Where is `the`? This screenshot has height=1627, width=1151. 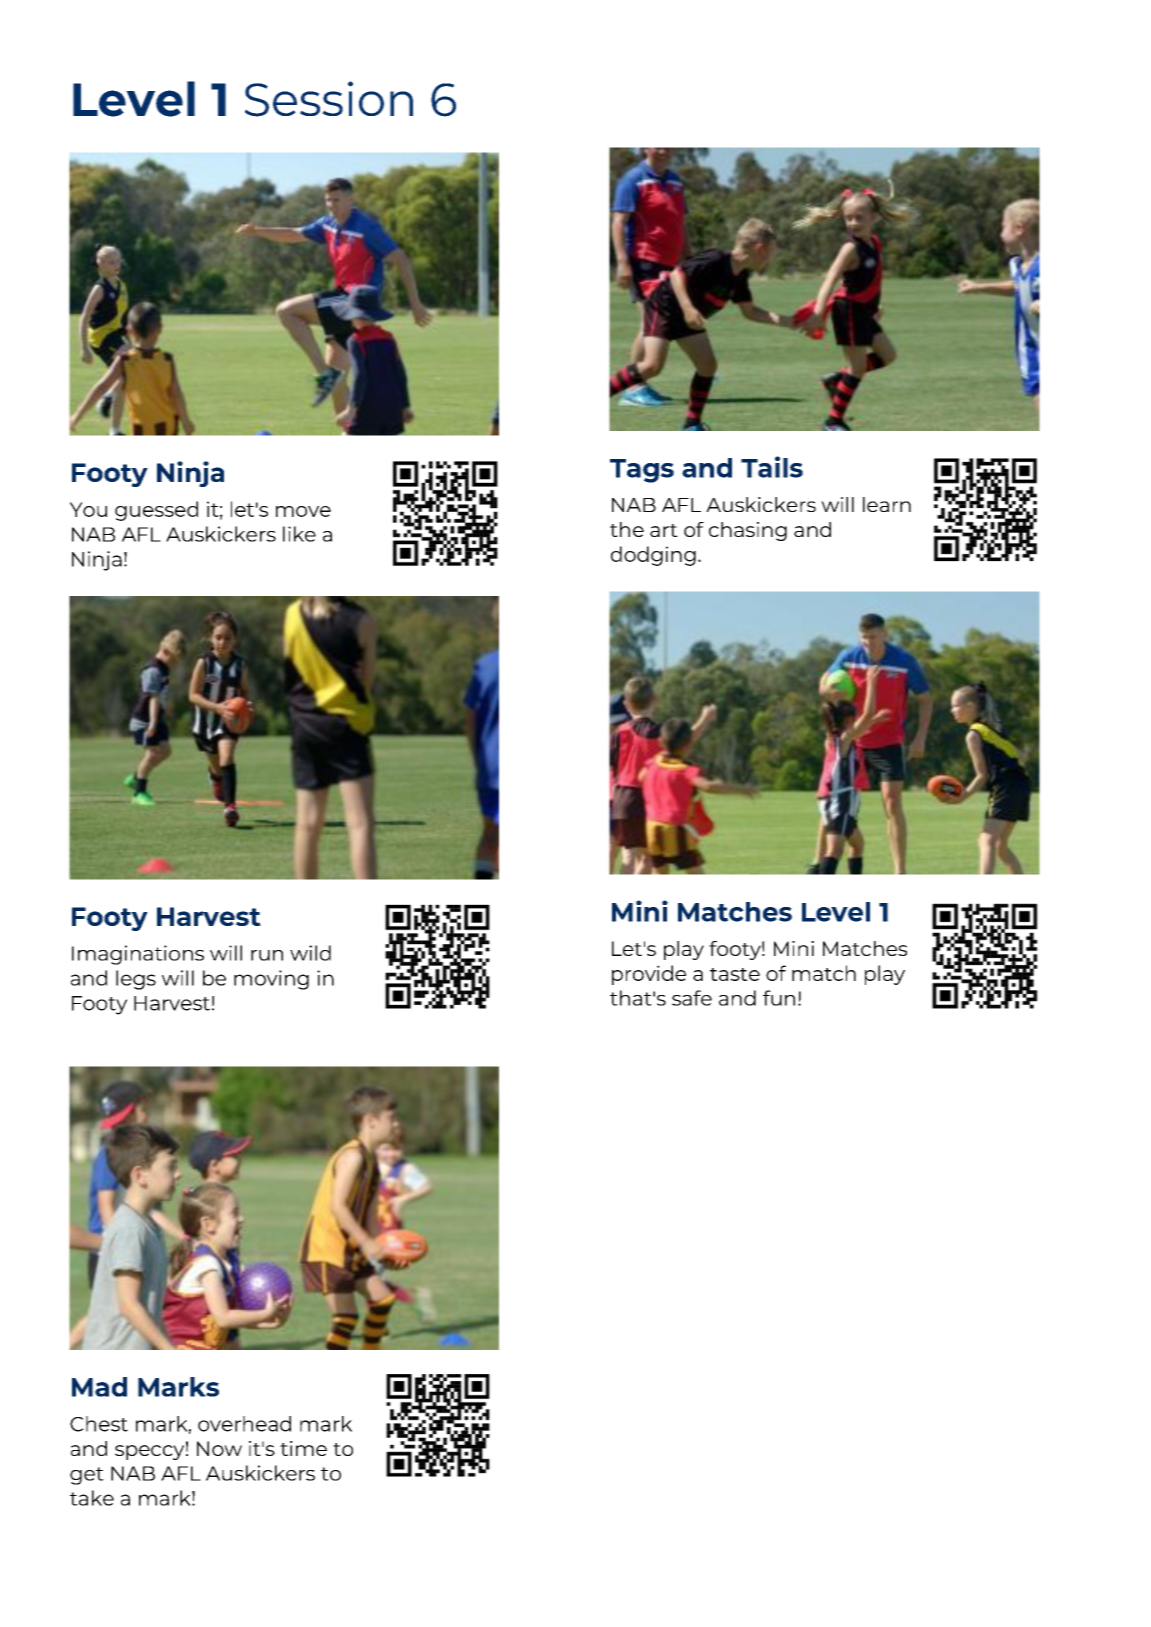 the is located at coordinates (627, 529).
